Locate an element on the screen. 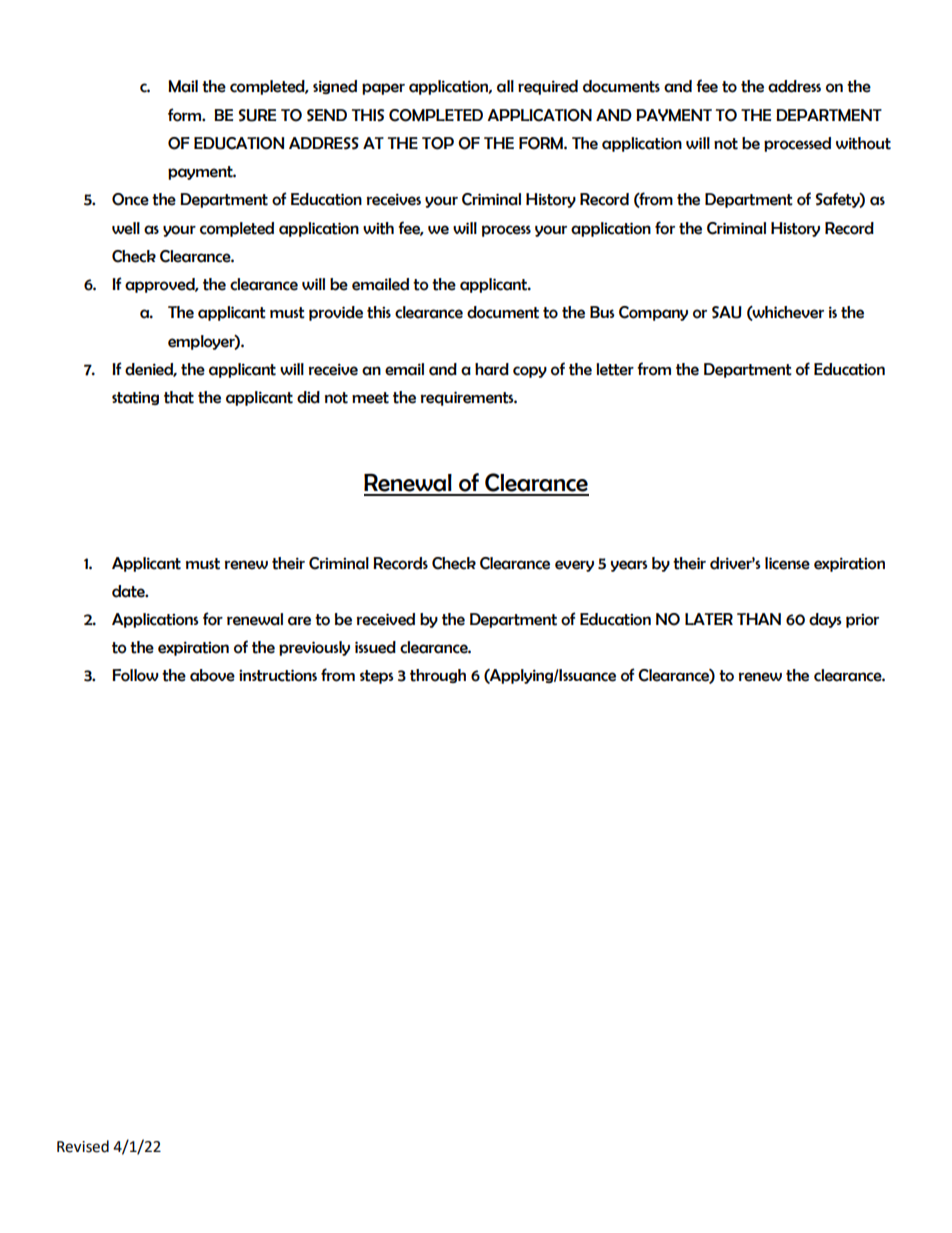 This screenshot has width=952, height=1233. through is located at coordinates (438, 676).
